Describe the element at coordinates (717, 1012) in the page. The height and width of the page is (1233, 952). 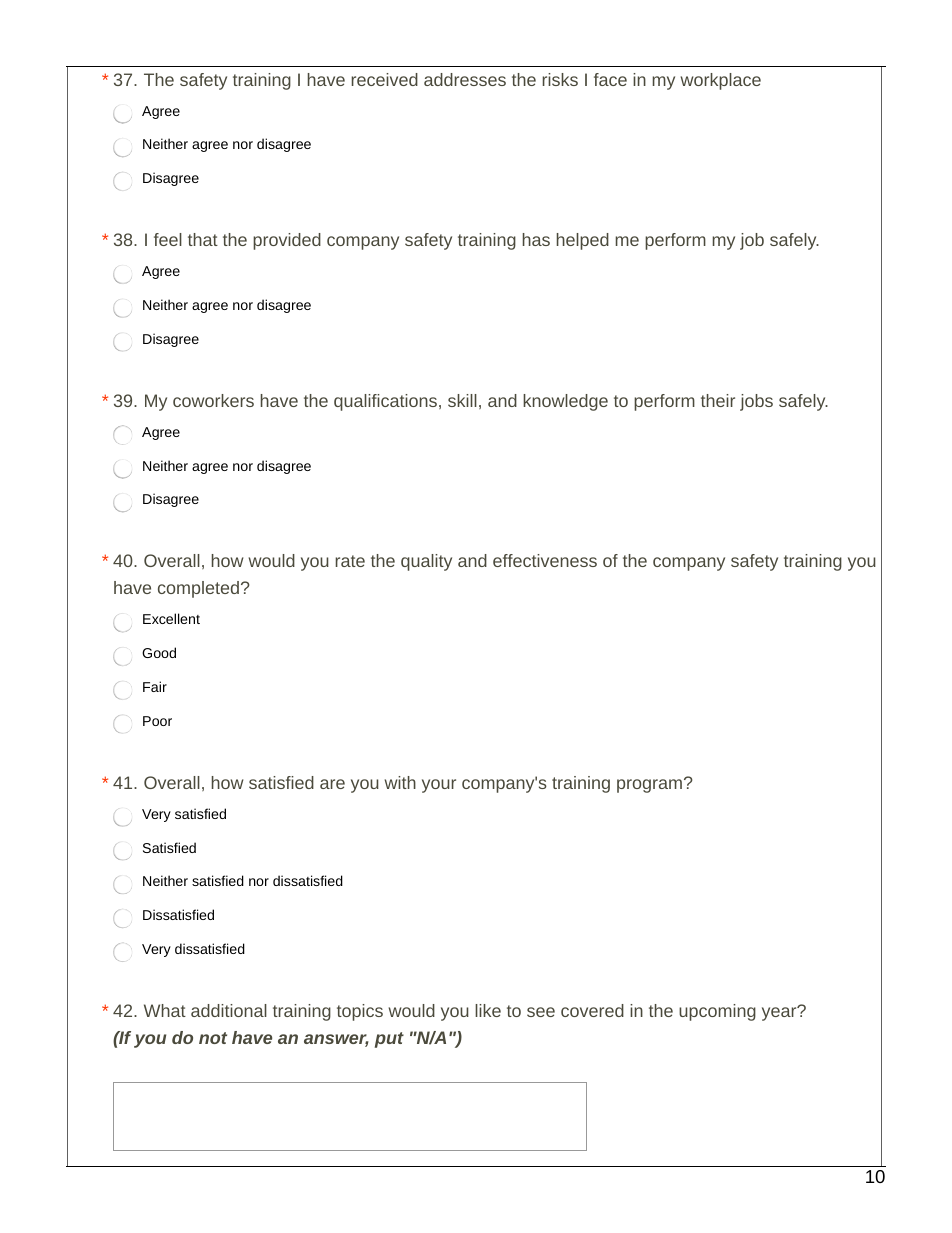
I see `upcoming` at that location.
